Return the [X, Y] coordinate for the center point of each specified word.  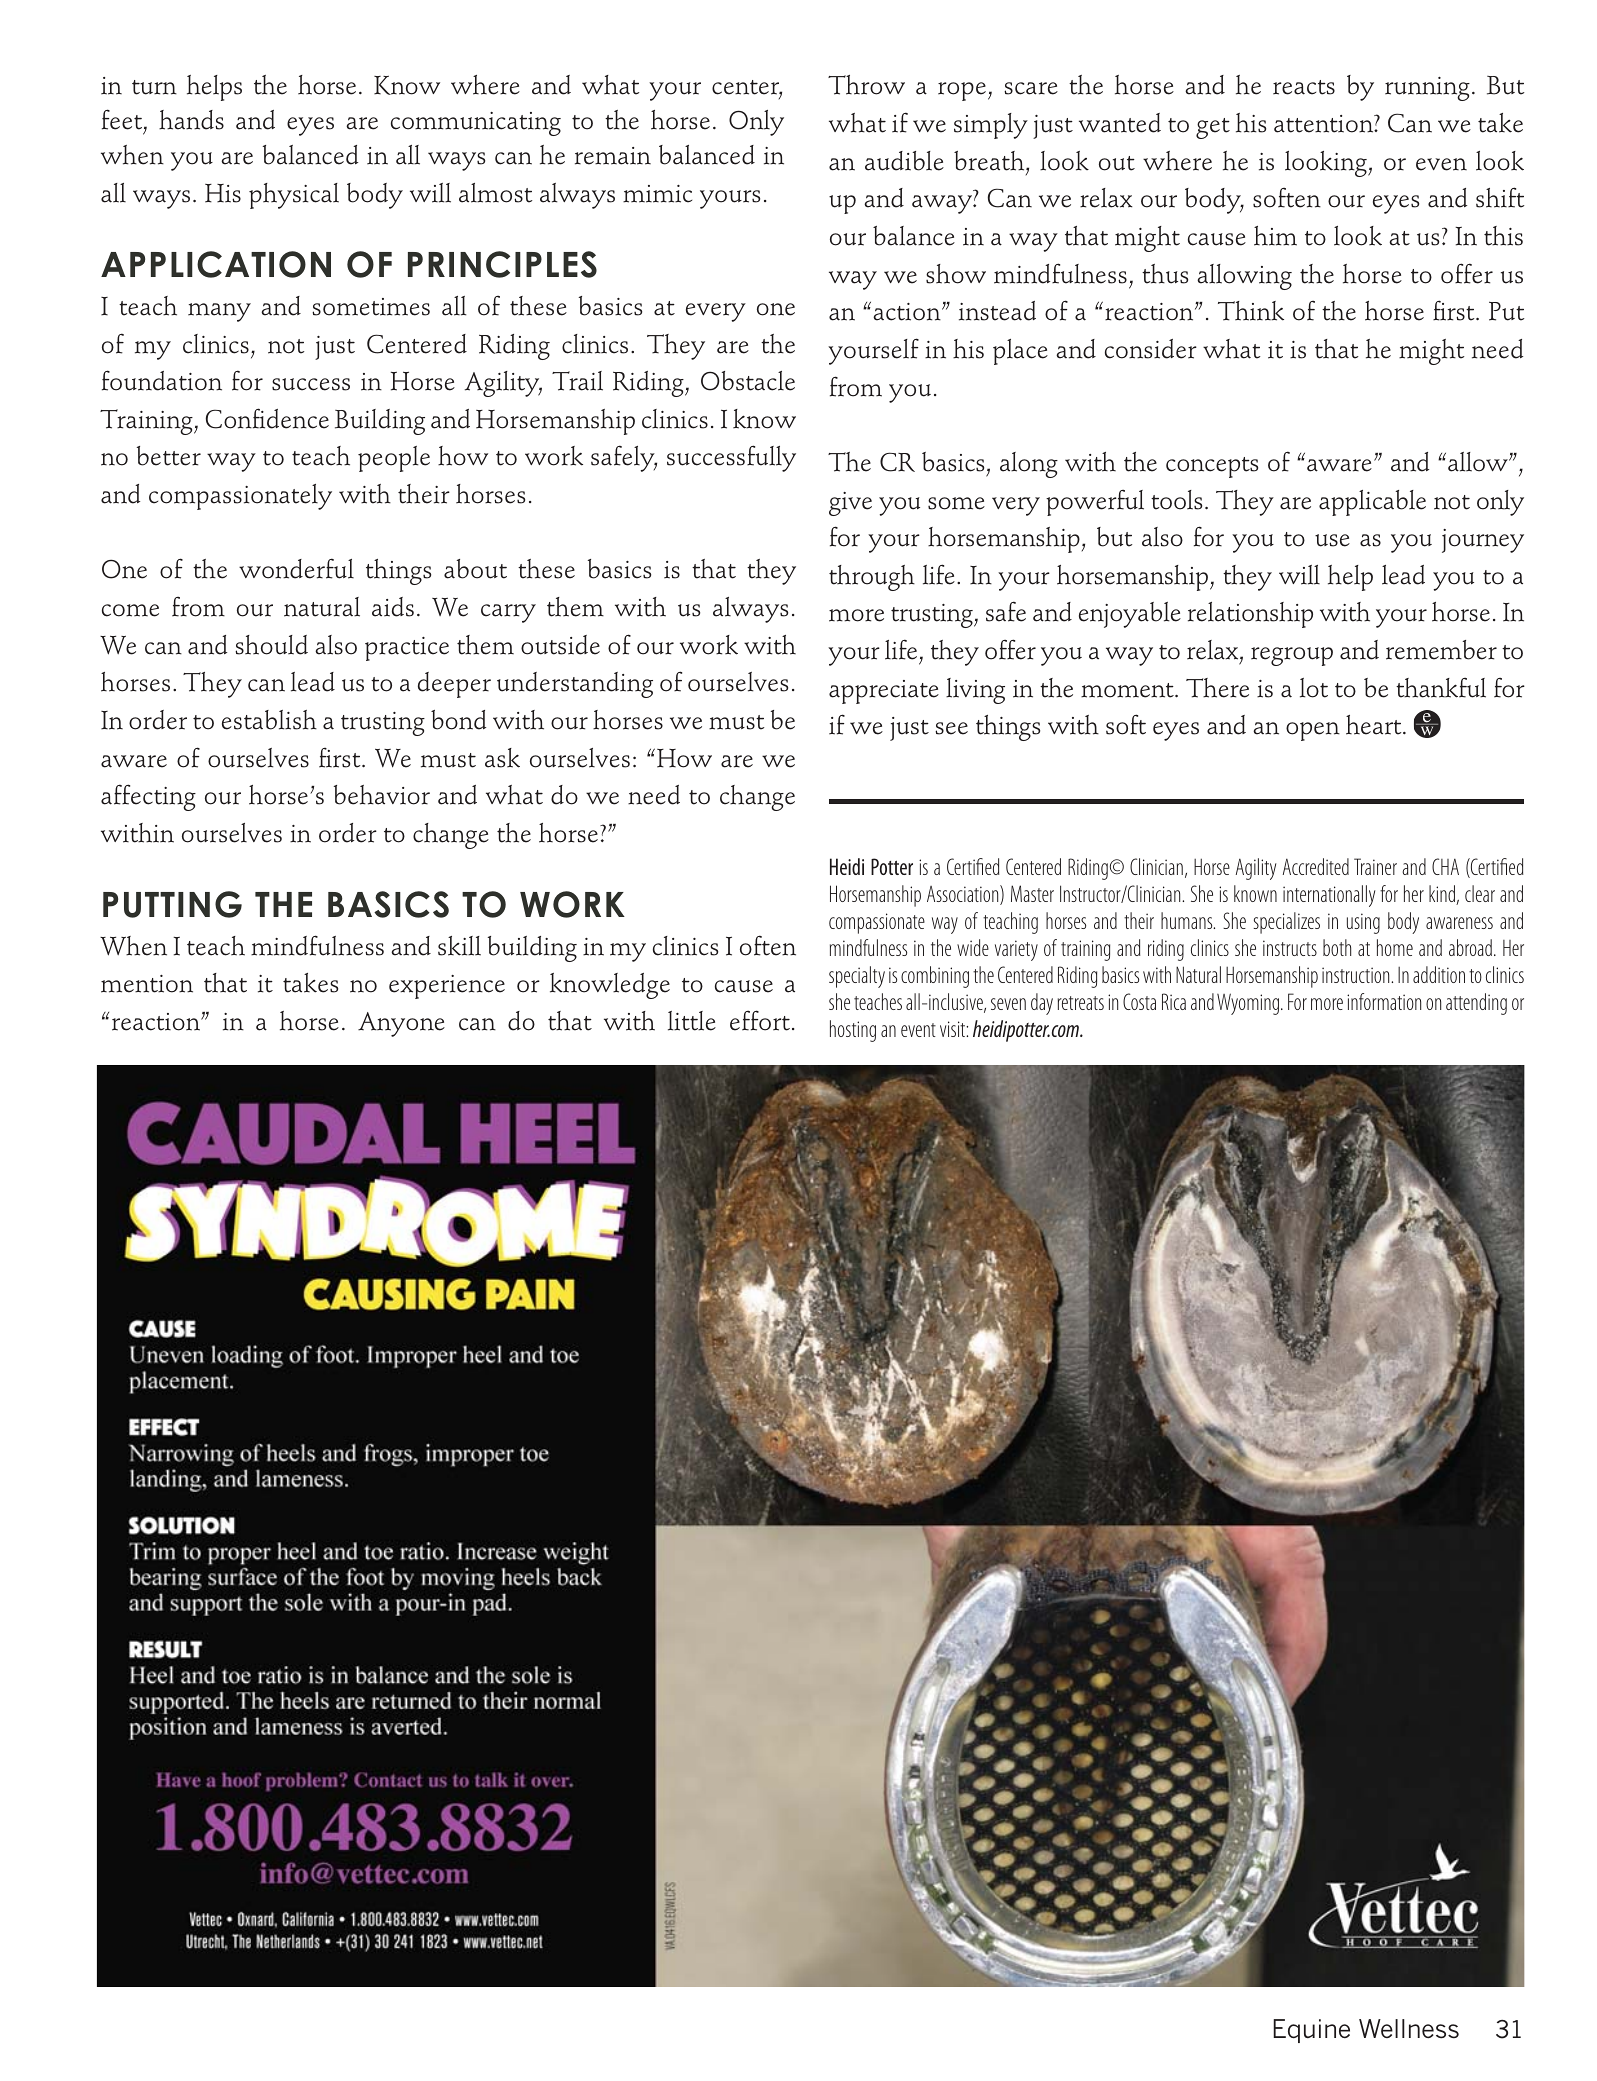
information [1384, 1001]
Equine [1311, 2031]
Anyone [401, 1024]
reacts [1304, 87]
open [1313, 731]
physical [294, 196]
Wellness [1409, 2029]
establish [269, 720]
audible [904, 161]
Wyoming [1249, 1004]
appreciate [884, 692]
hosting [853, 1031]
